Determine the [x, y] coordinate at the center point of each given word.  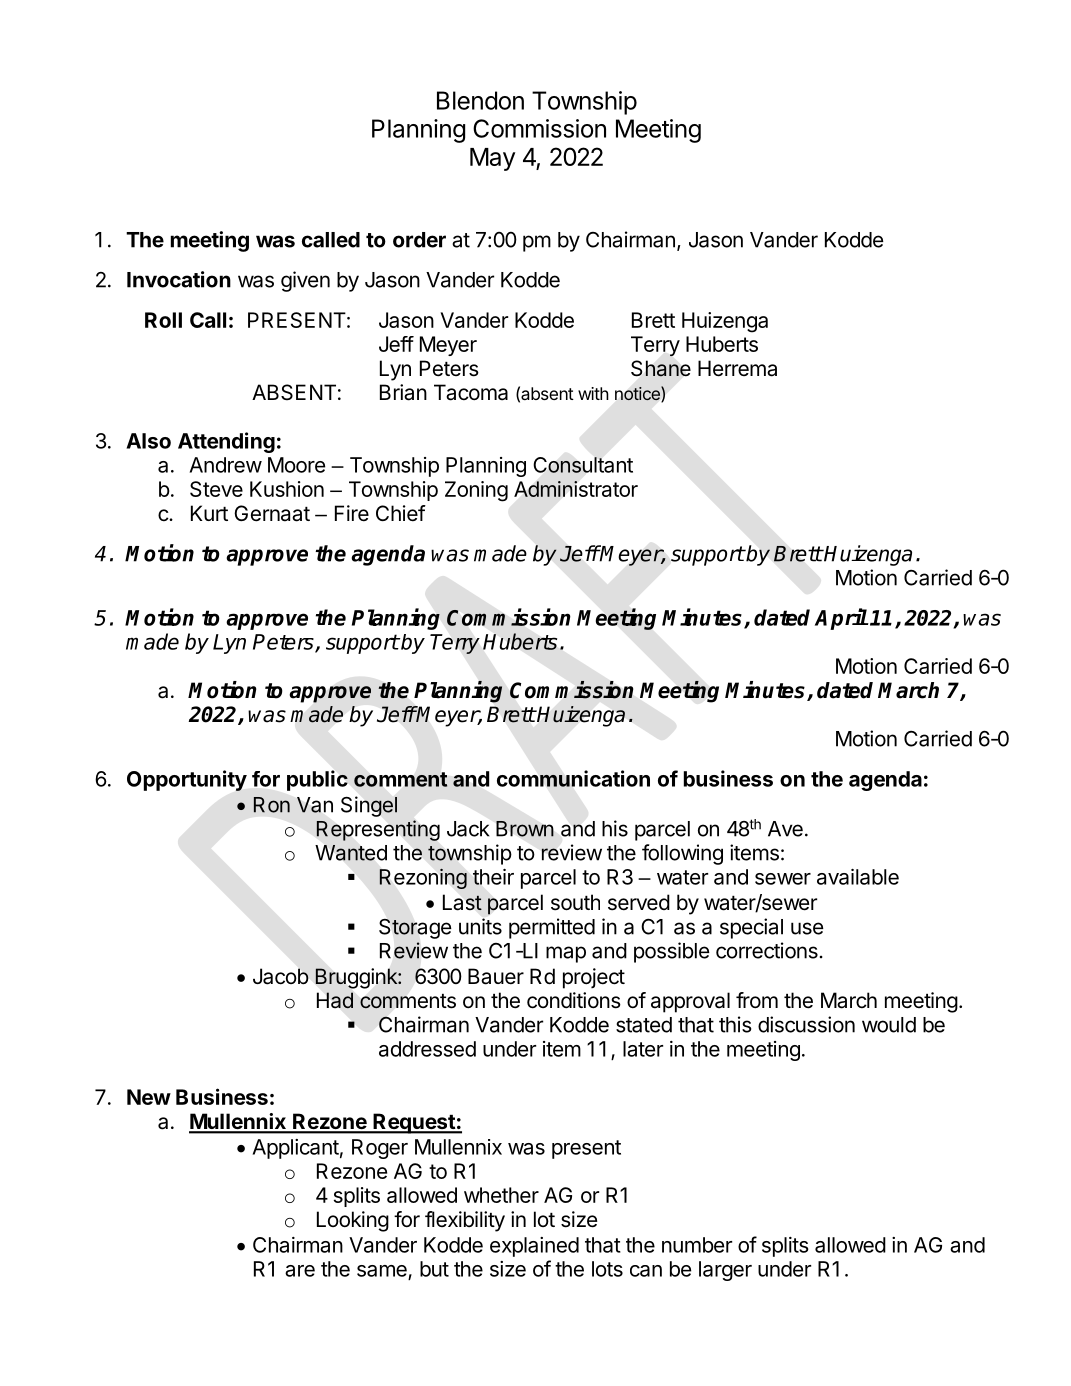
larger [725, 1271]
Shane [661, 368]
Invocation [179, 279]
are [300, 1271]
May [492, 159]
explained [534, 1247]
